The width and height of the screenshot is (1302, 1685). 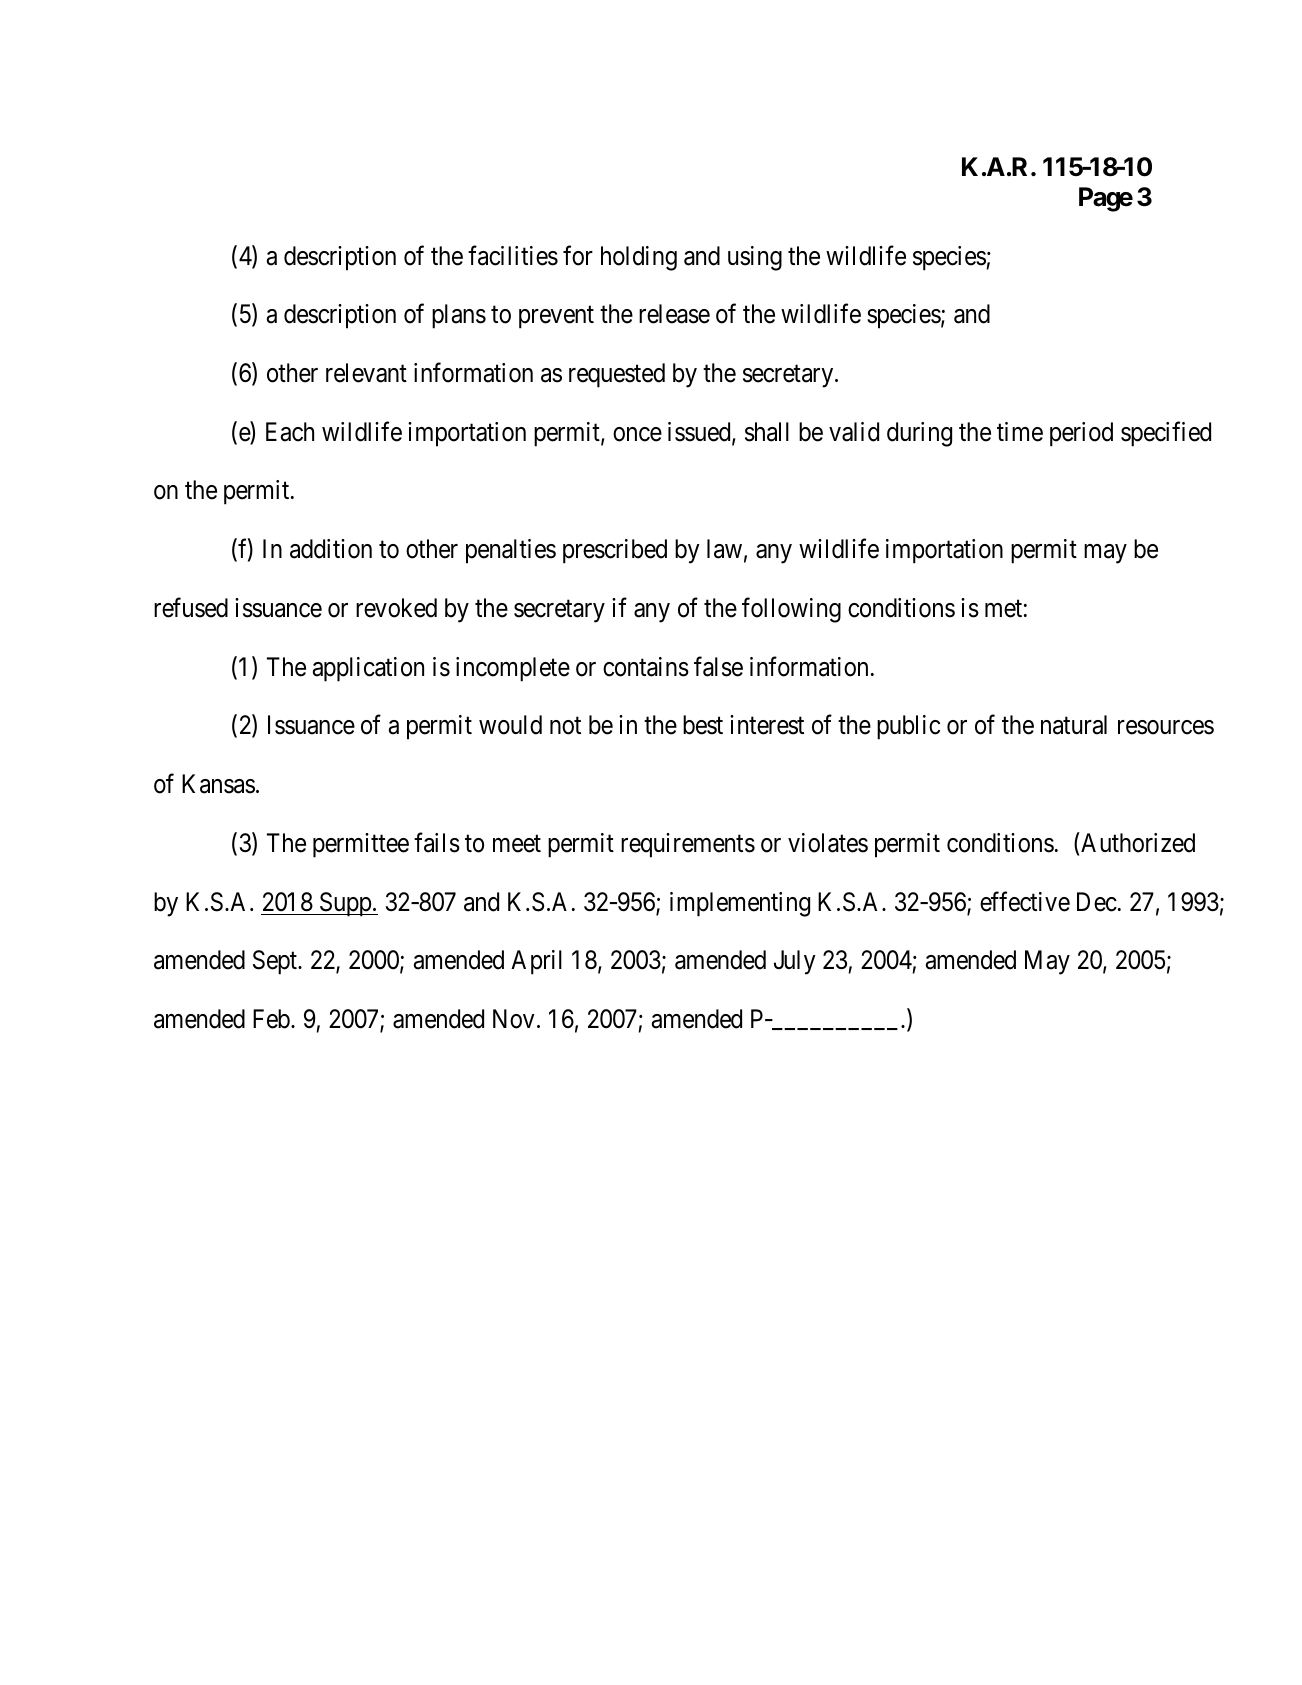 I want to click on plans, so click(x=459, y=316).
